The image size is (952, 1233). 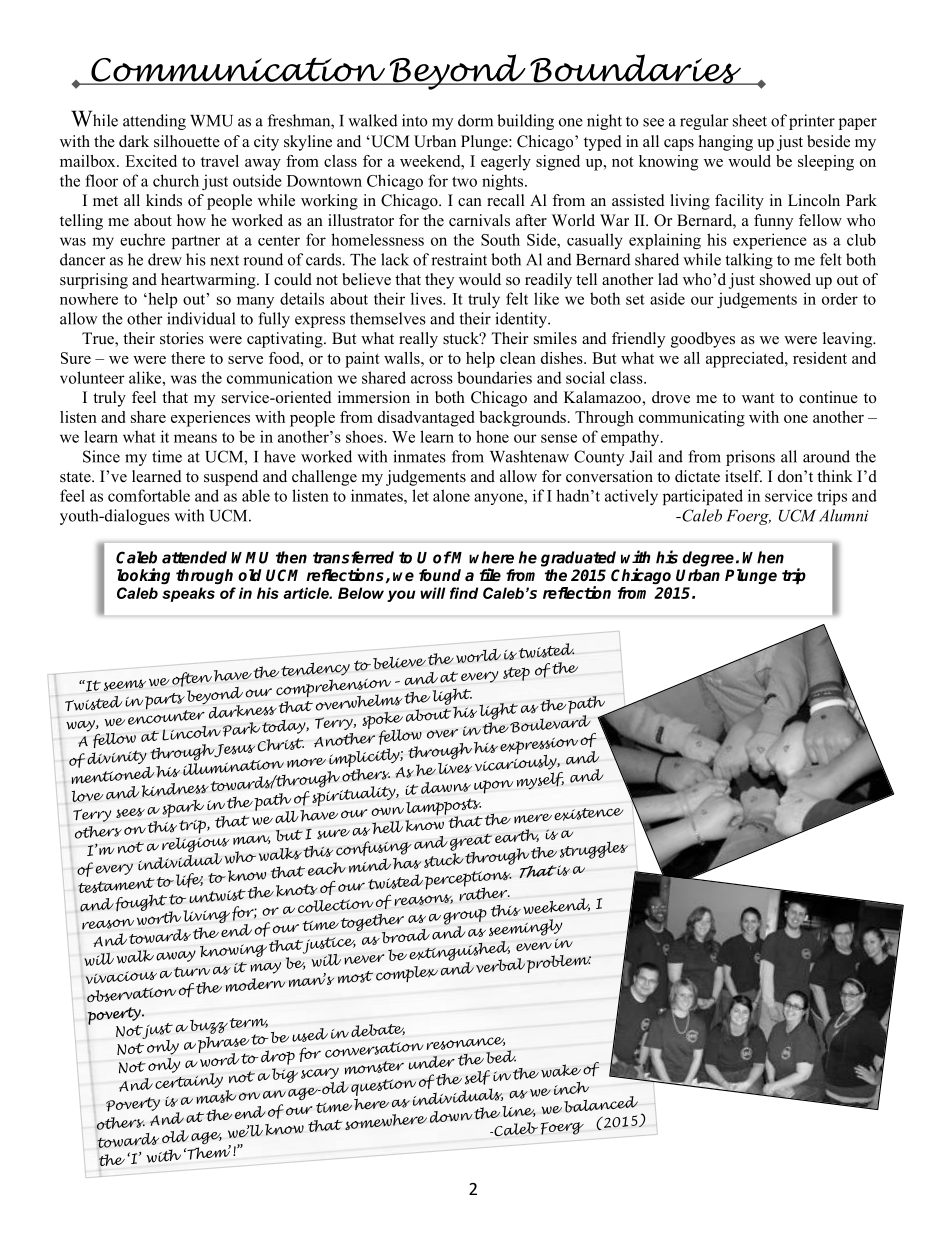 I want to click on looking, so click(x=143, y=576).
